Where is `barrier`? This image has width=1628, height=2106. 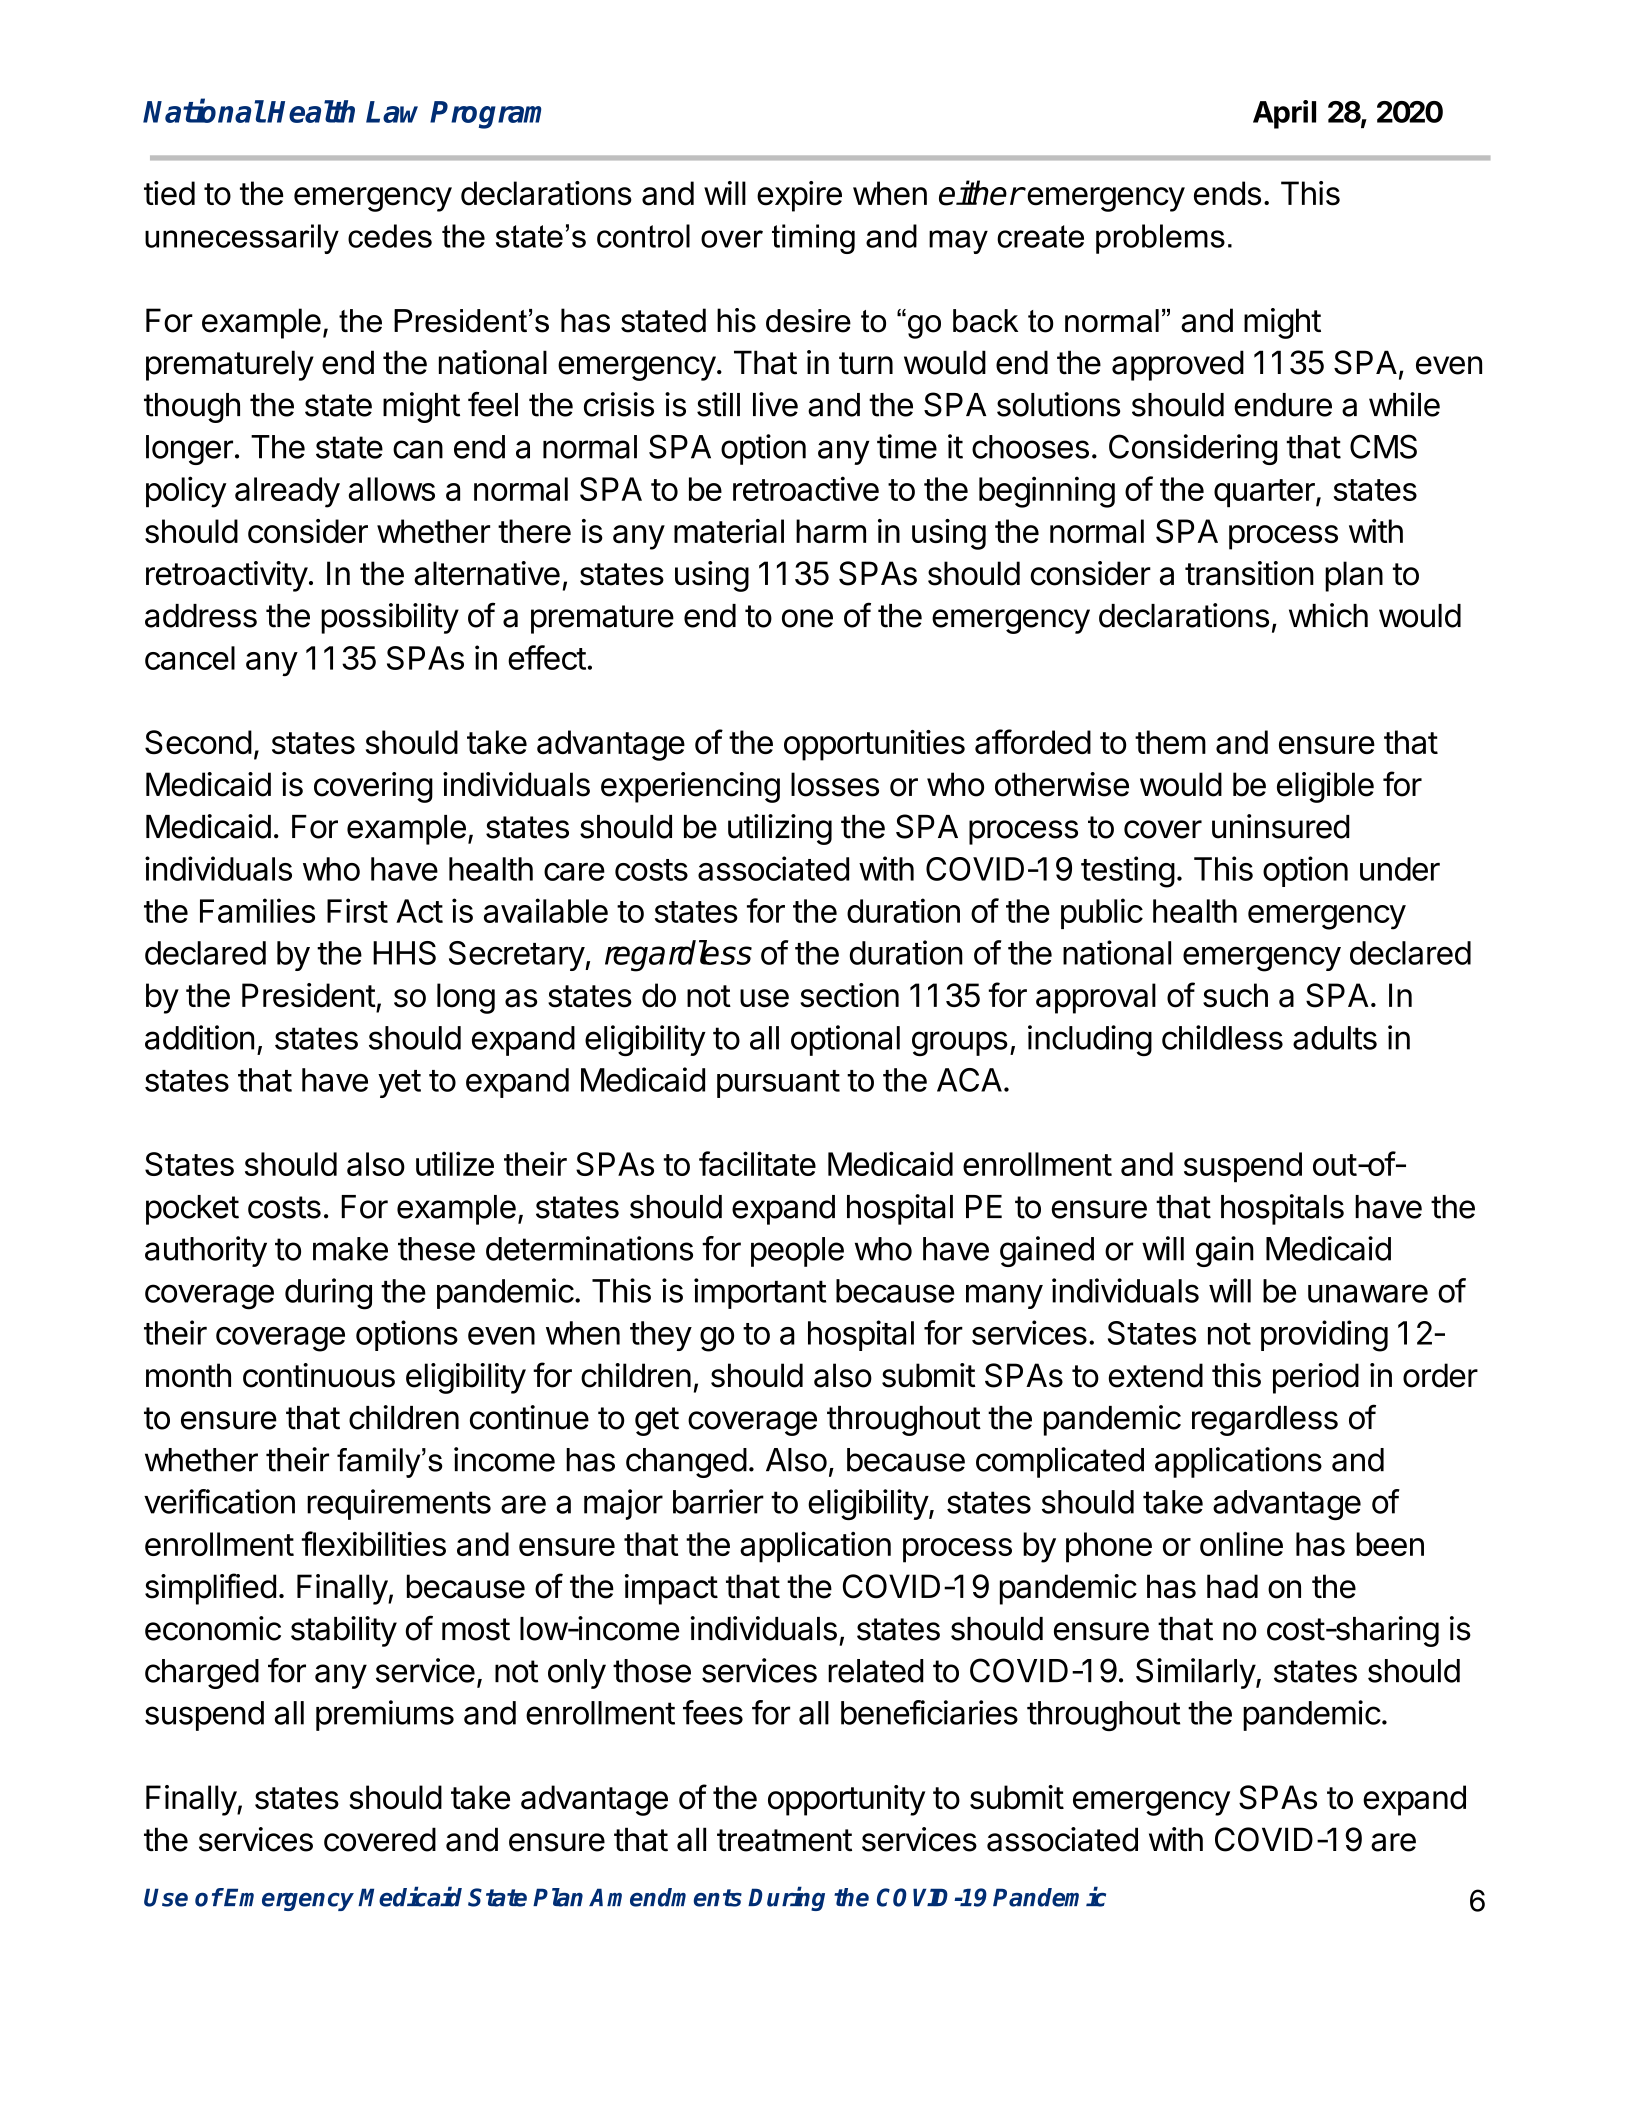
barrier is located at coordinates (718, 1501).
